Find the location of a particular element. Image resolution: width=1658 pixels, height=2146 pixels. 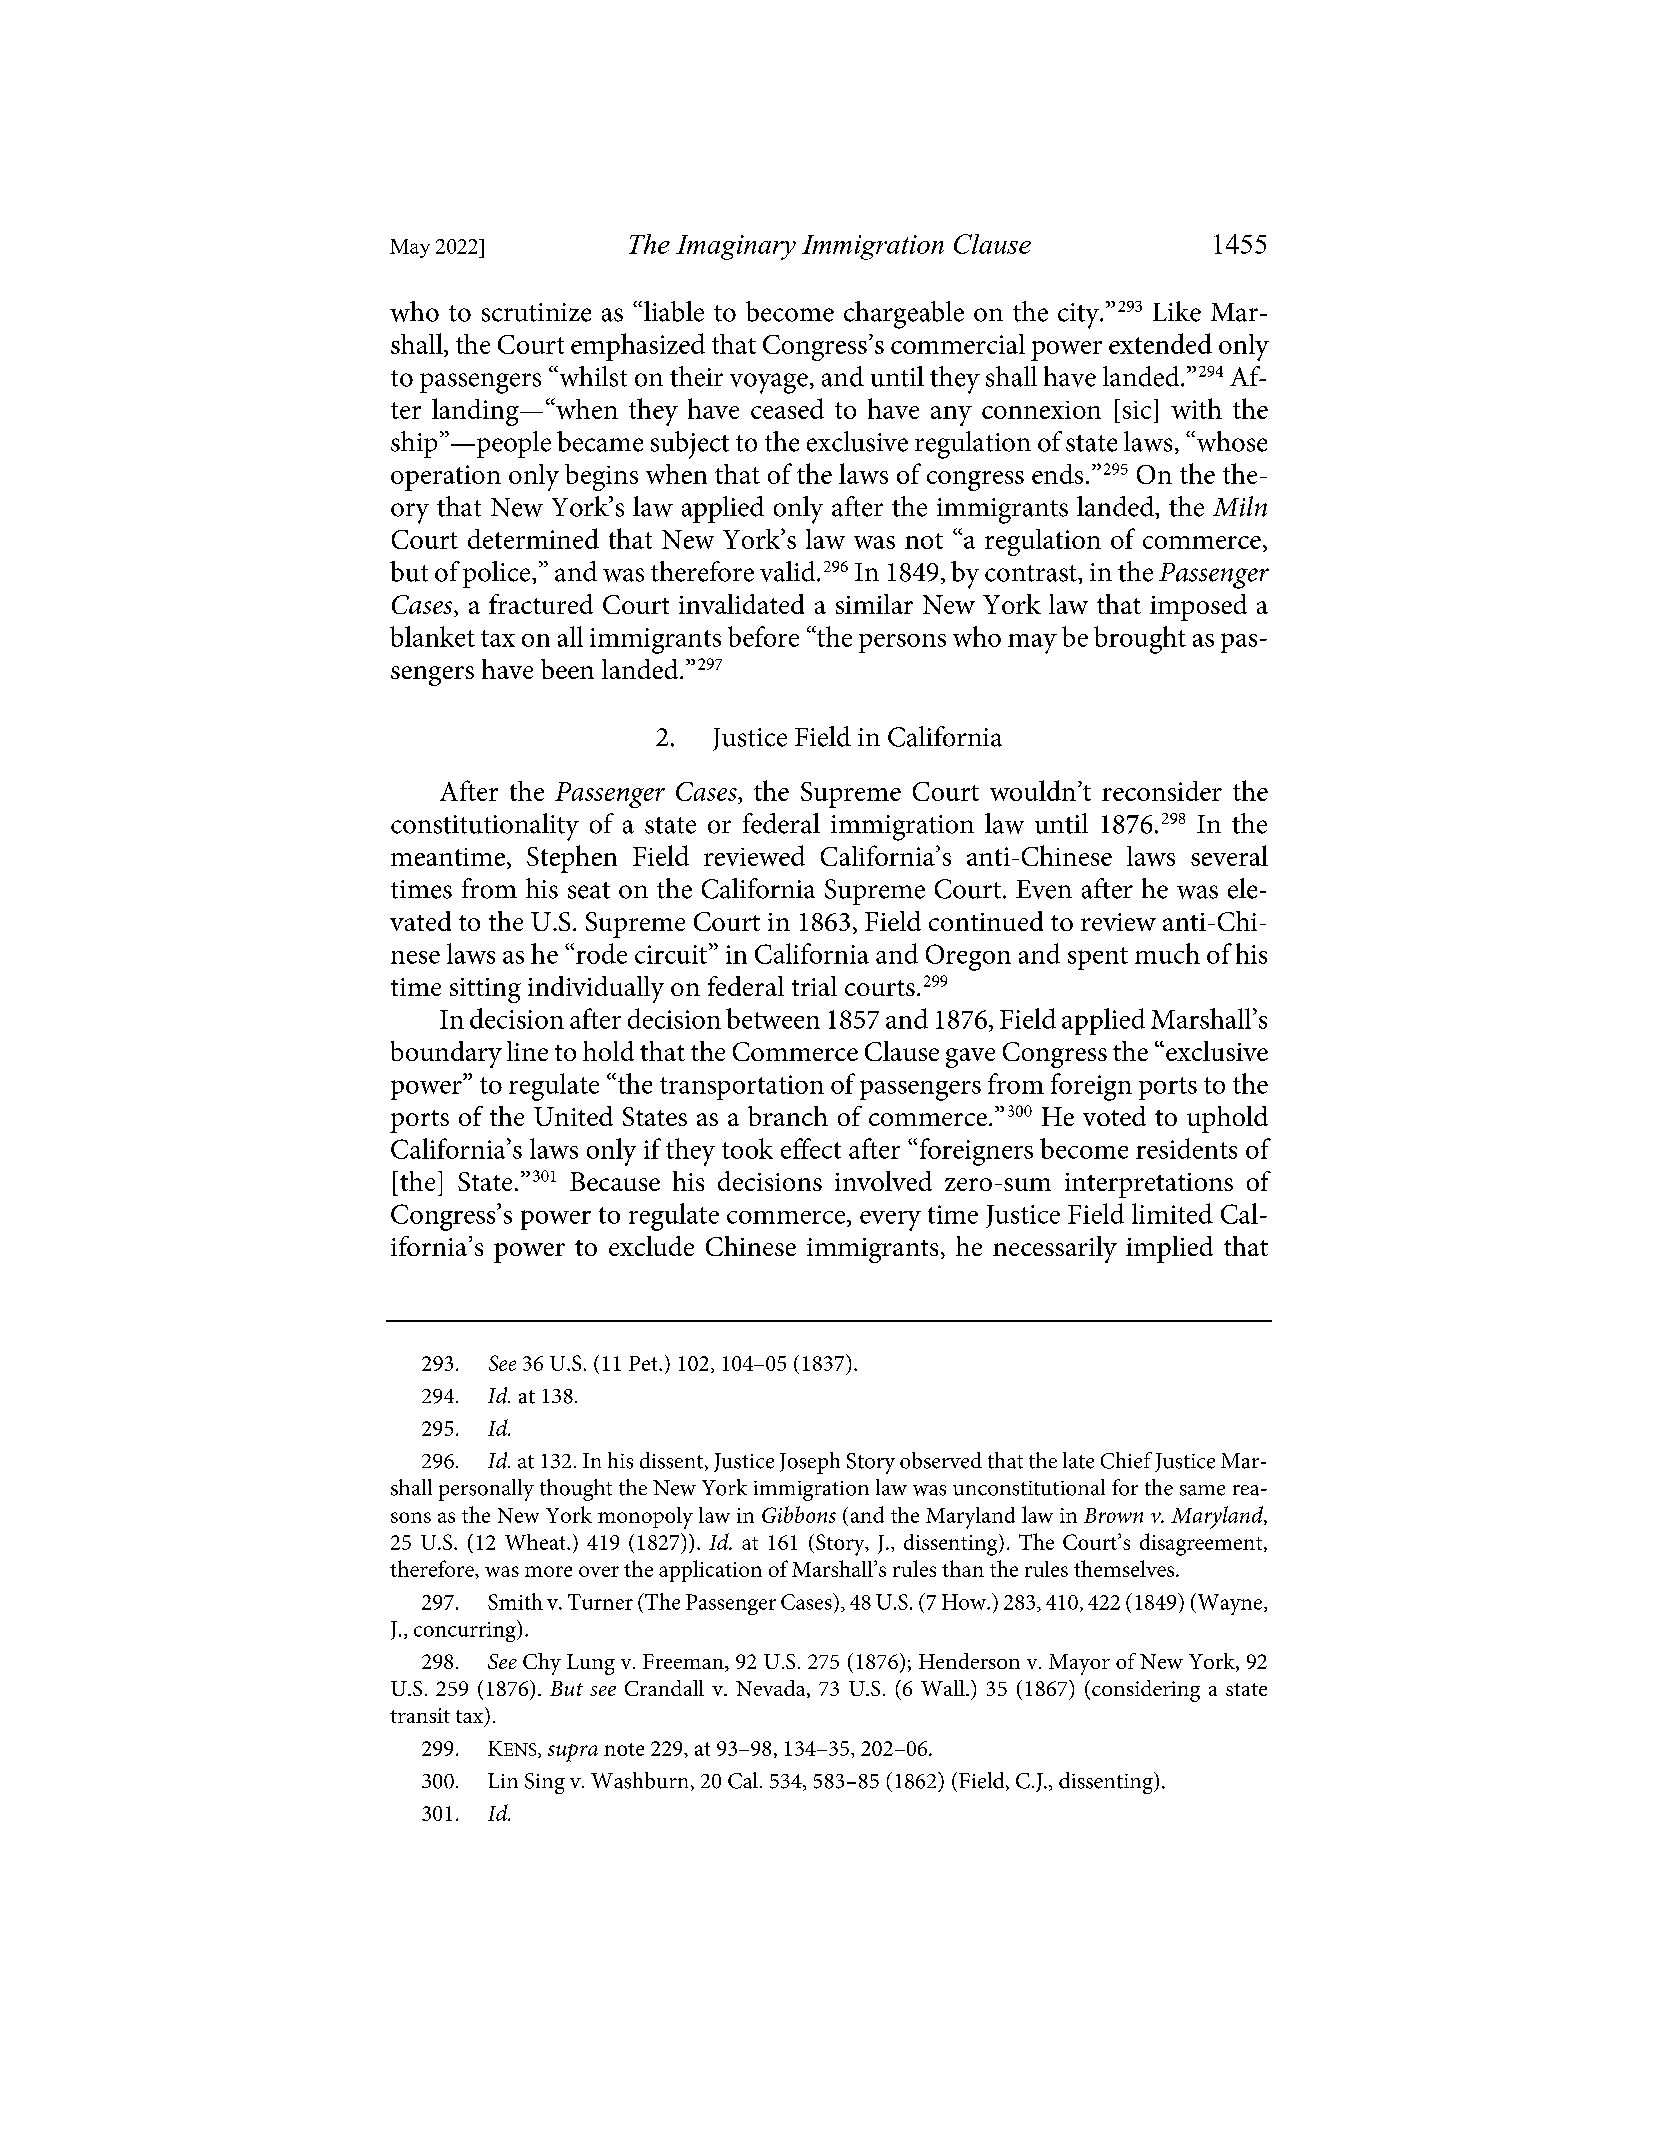

reconsider is located at coordinates (1162, 791).
